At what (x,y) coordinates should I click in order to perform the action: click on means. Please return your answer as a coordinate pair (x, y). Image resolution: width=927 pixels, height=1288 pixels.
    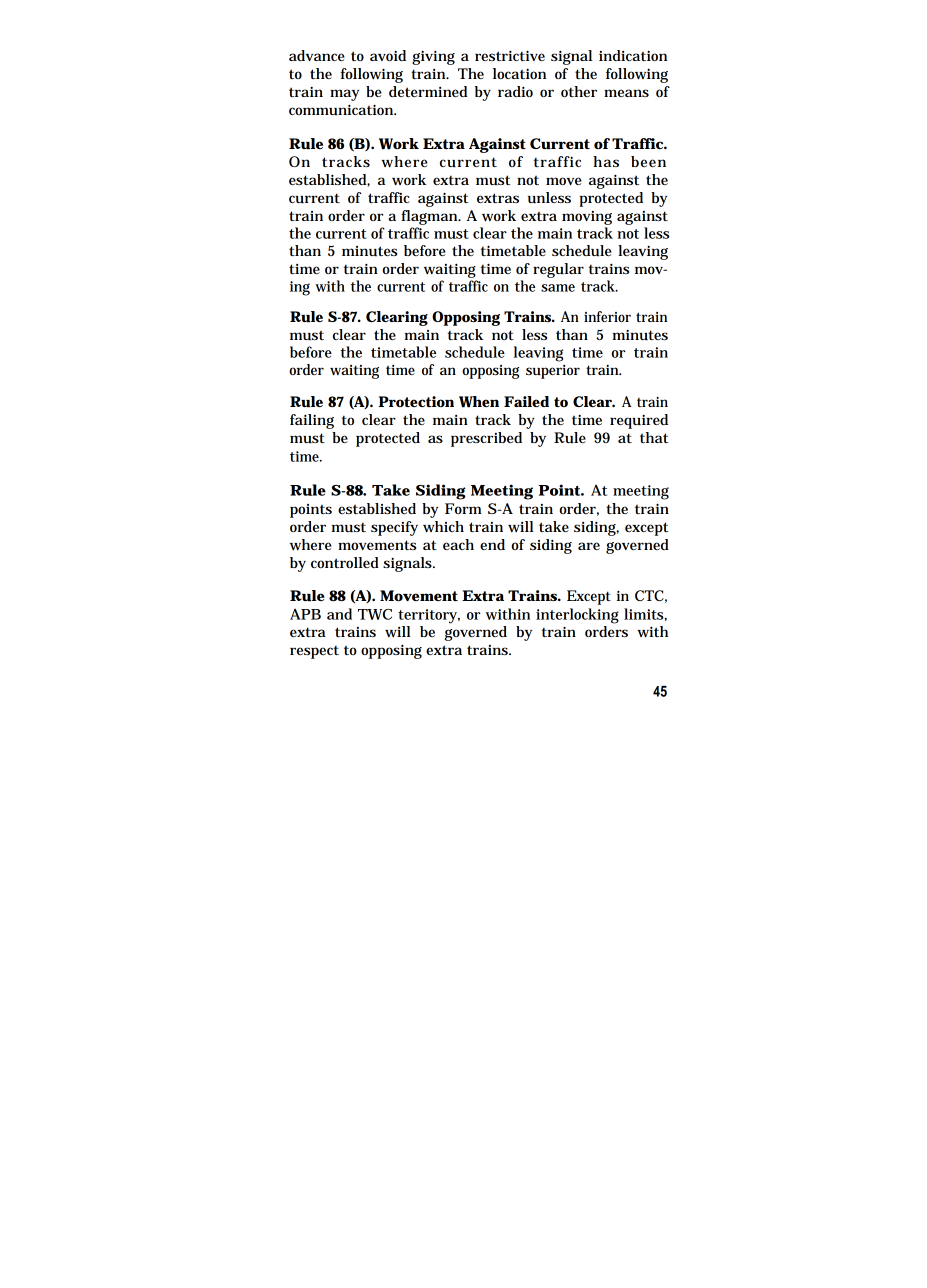
    Looking at the image, I should click on (626, 93).
